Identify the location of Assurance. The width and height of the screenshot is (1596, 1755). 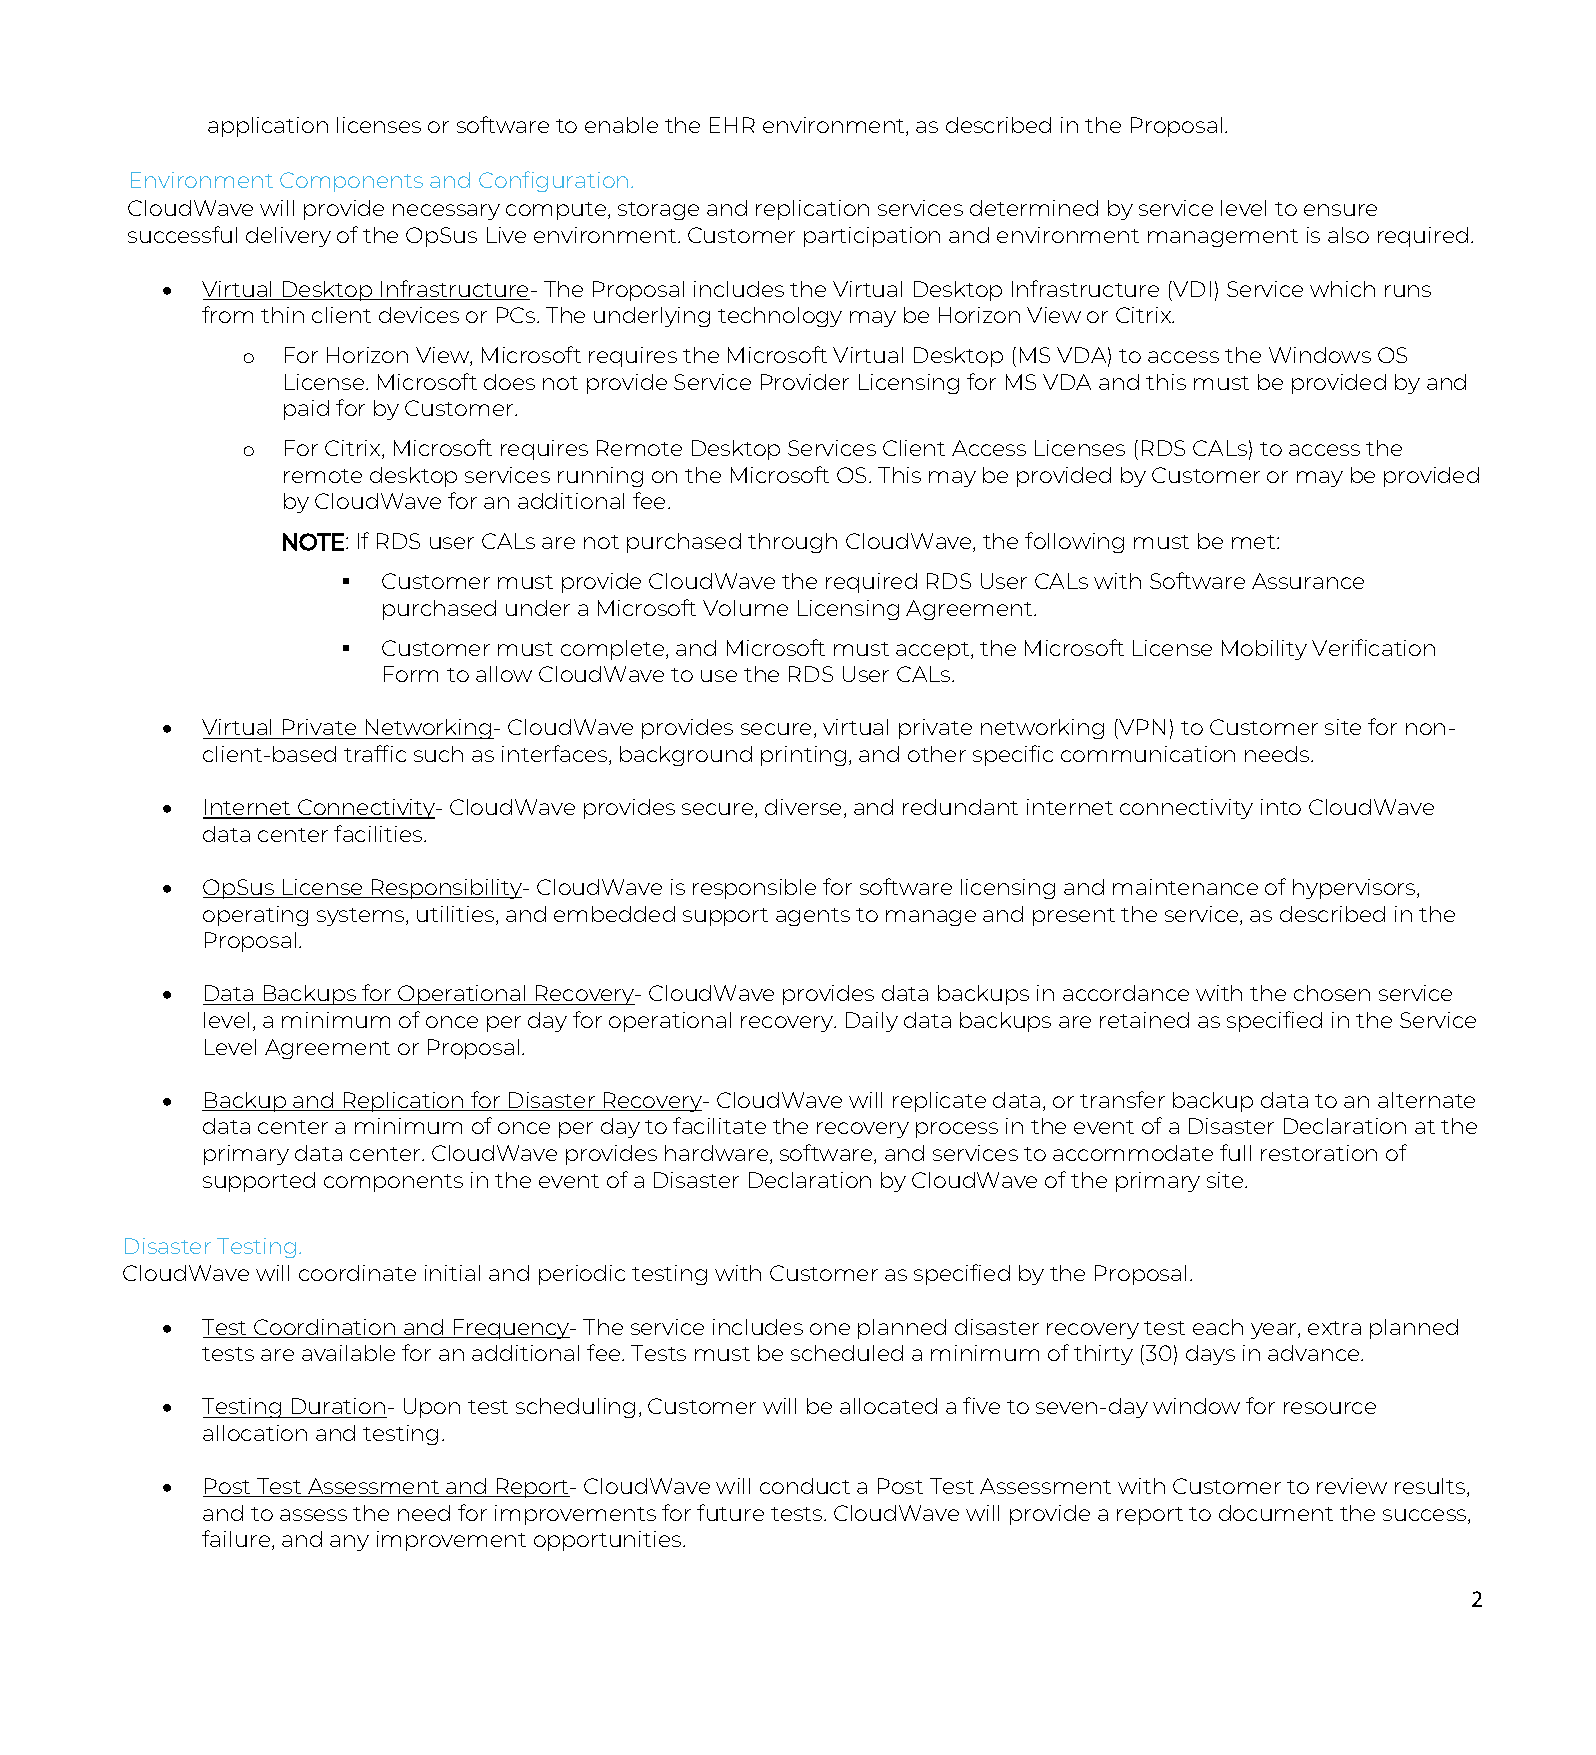
(1308, 581).
